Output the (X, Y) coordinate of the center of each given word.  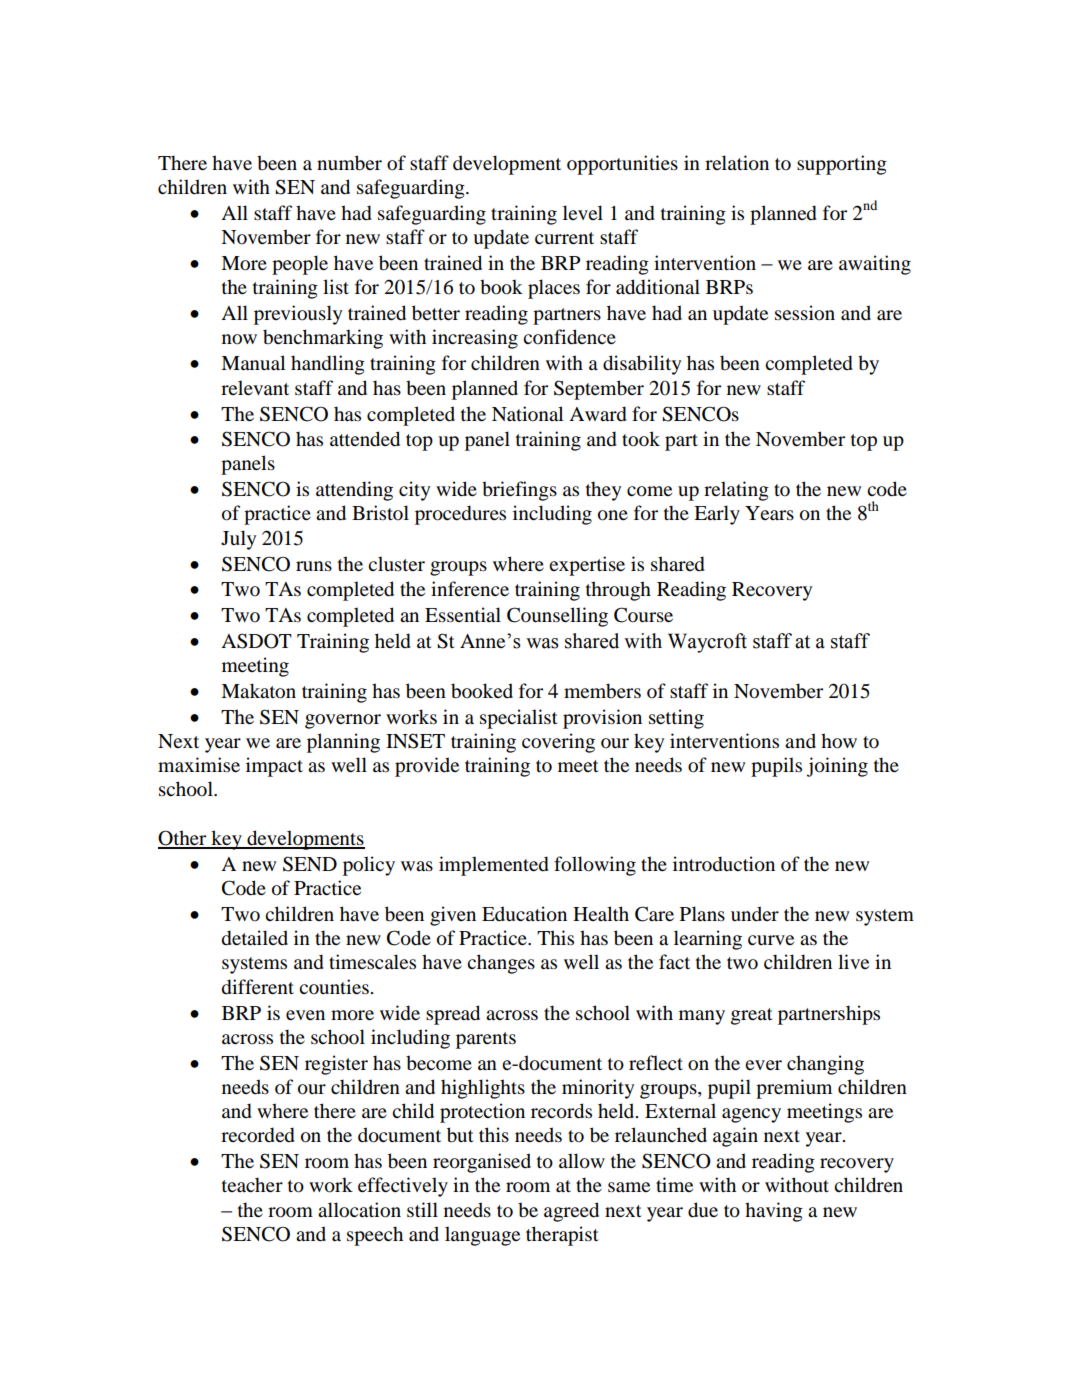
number (349, 163)
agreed (571, 1212)
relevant (255, 387)
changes (501, 964)
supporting (842, 165)
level (583, 212)
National (527, 414)
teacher (252, 1184)
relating (736, 491)
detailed (255, 938)
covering (558, 743)
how (839, 741)
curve (771, 940)
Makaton (258, 691)
